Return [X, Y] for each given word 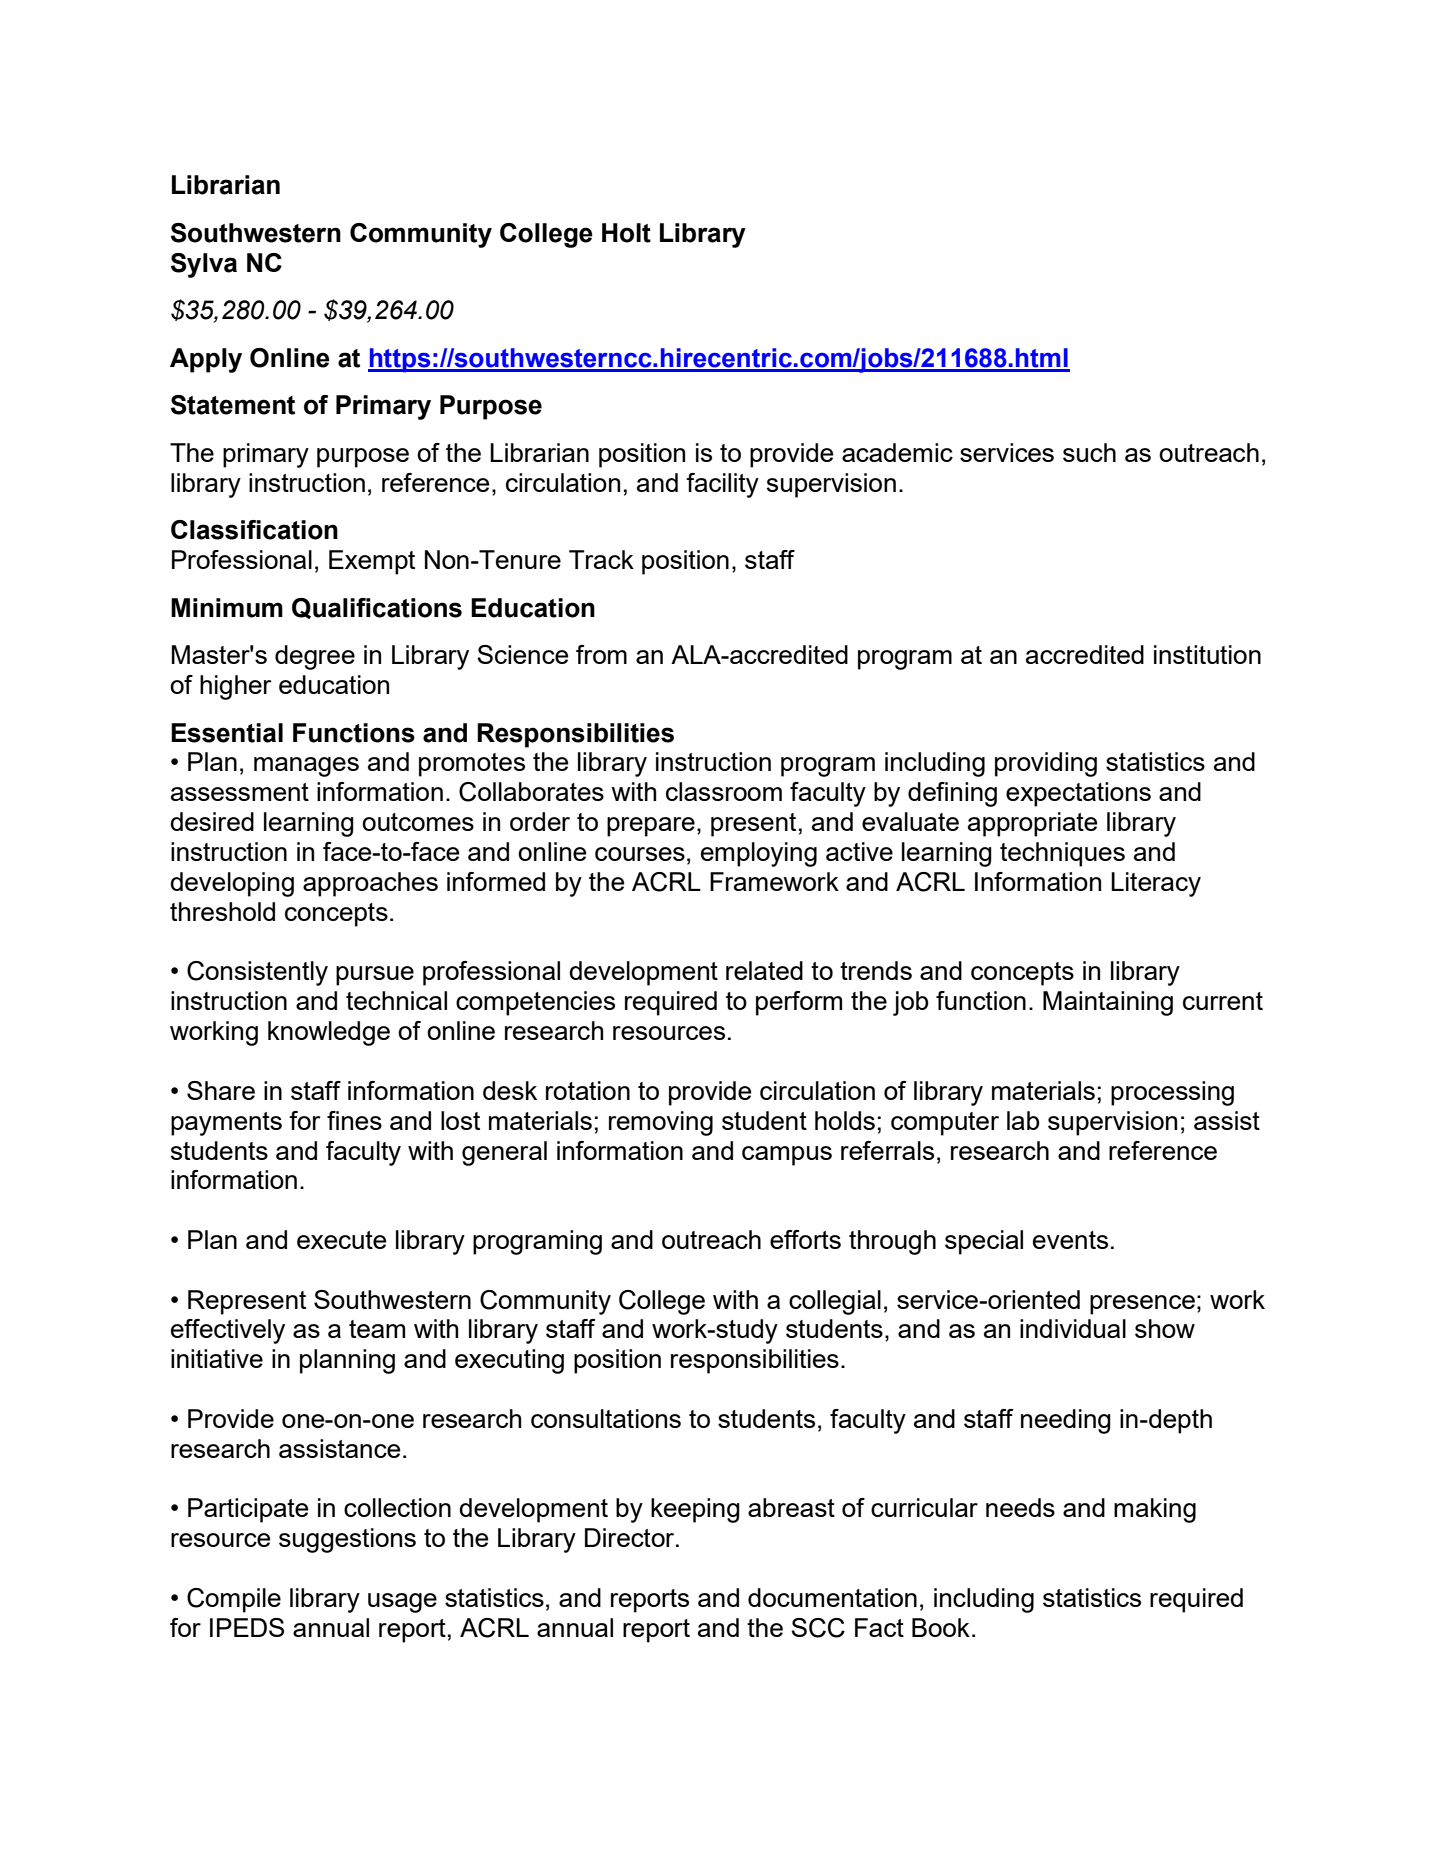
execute [342, 1240]
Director [631, 1537]
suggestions [347, 1540]
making [1155, 1510]
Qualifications [377, 608]
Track [601, 559]
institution [1207, 654]
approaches [370, 884]
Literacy [1156, 884]
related [764, 970]
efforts [805, 1239]
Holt [626, 233]
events [1070, 1240]
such [1089, 452]
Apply [206, 360]
